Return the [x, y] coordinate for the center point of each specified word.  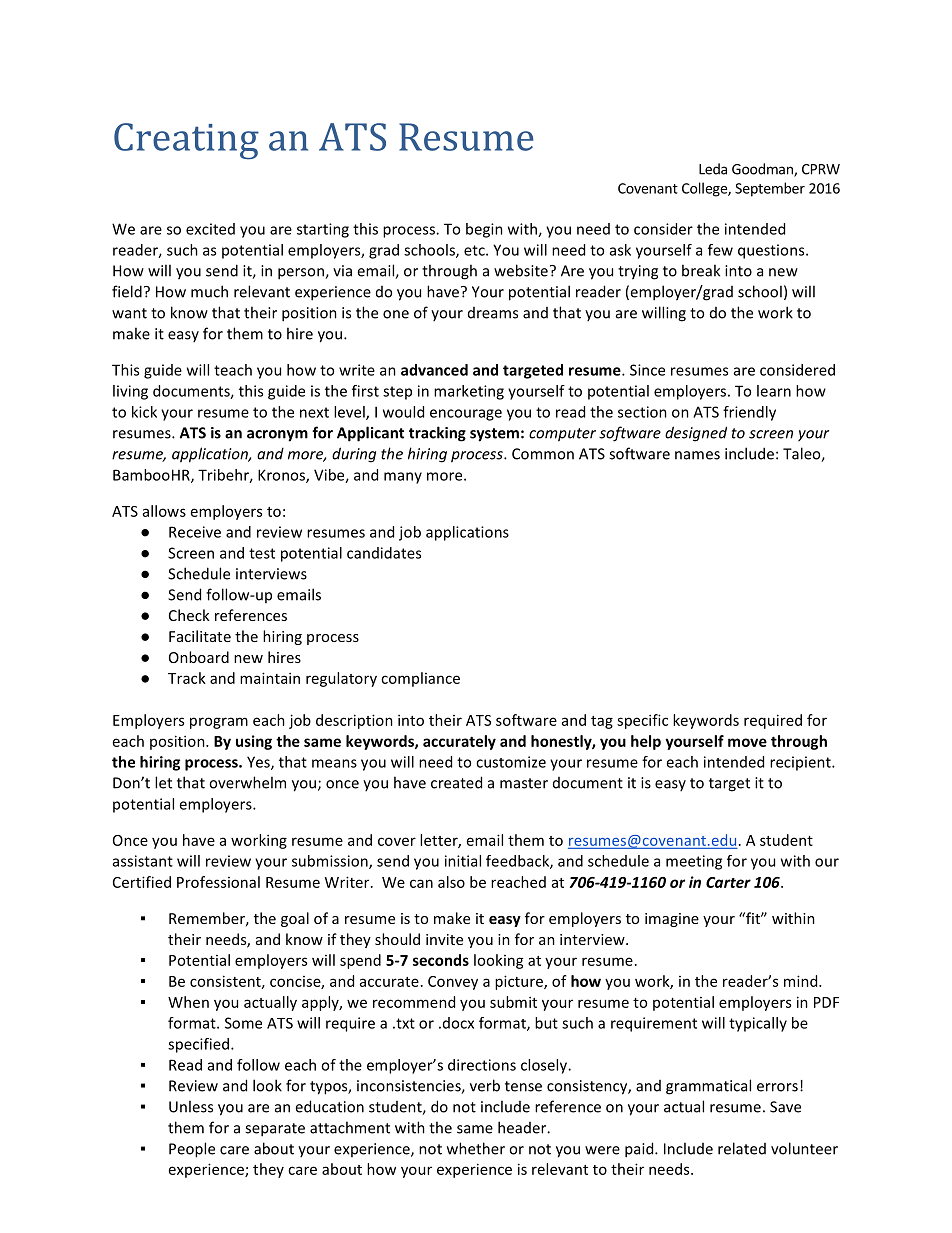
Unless [191, 1106]
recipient [801, 763]
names [697, 455]
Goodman [763, 170]
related [742, 1148]
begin [484, 230]
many [403, 478]
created [456, 782]
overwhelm [247, 782]
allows [164, 511]
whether [476, 1148]
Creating [186, 141]
